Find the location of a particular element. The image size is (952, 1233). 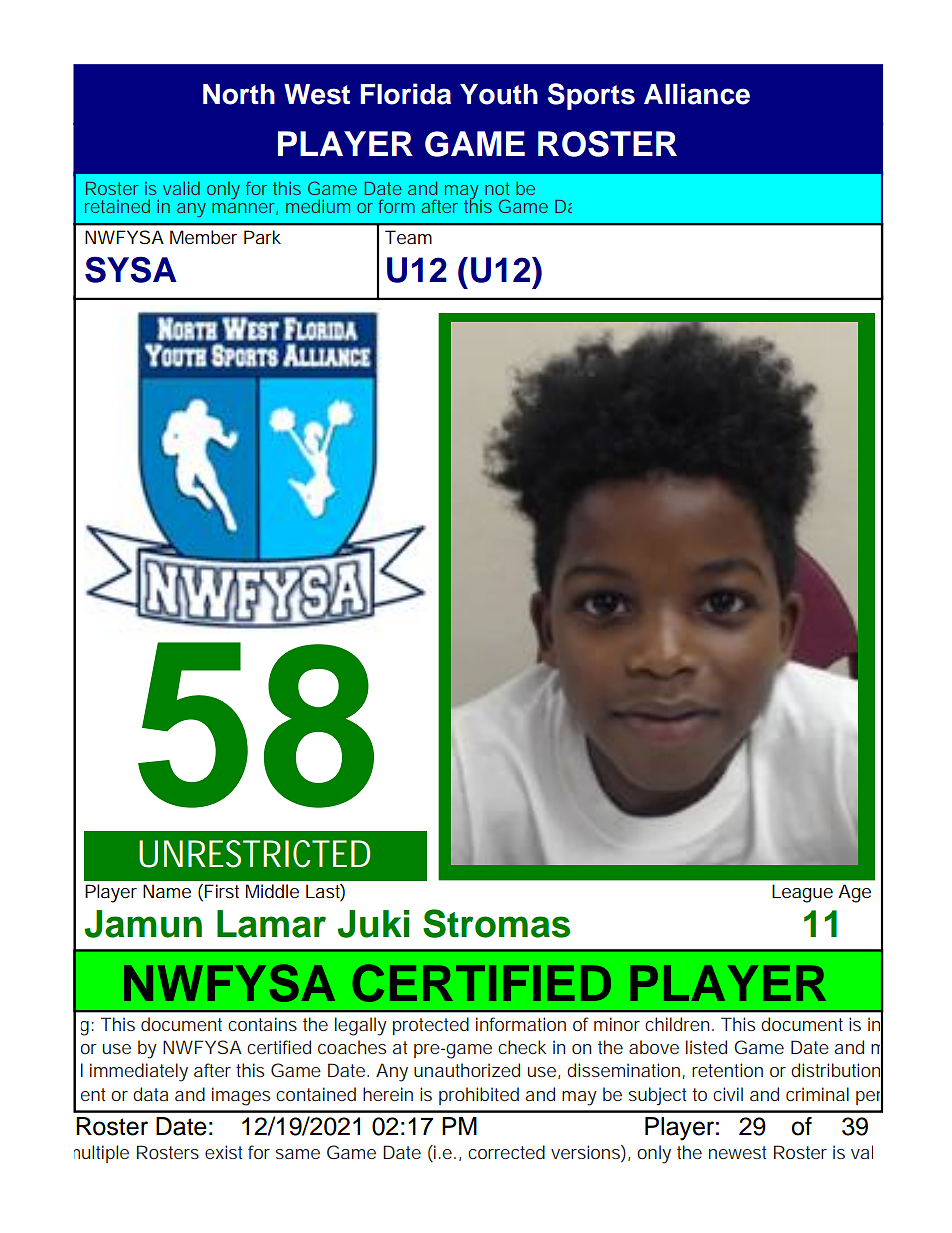

not is located at coordinates (497, 188).
